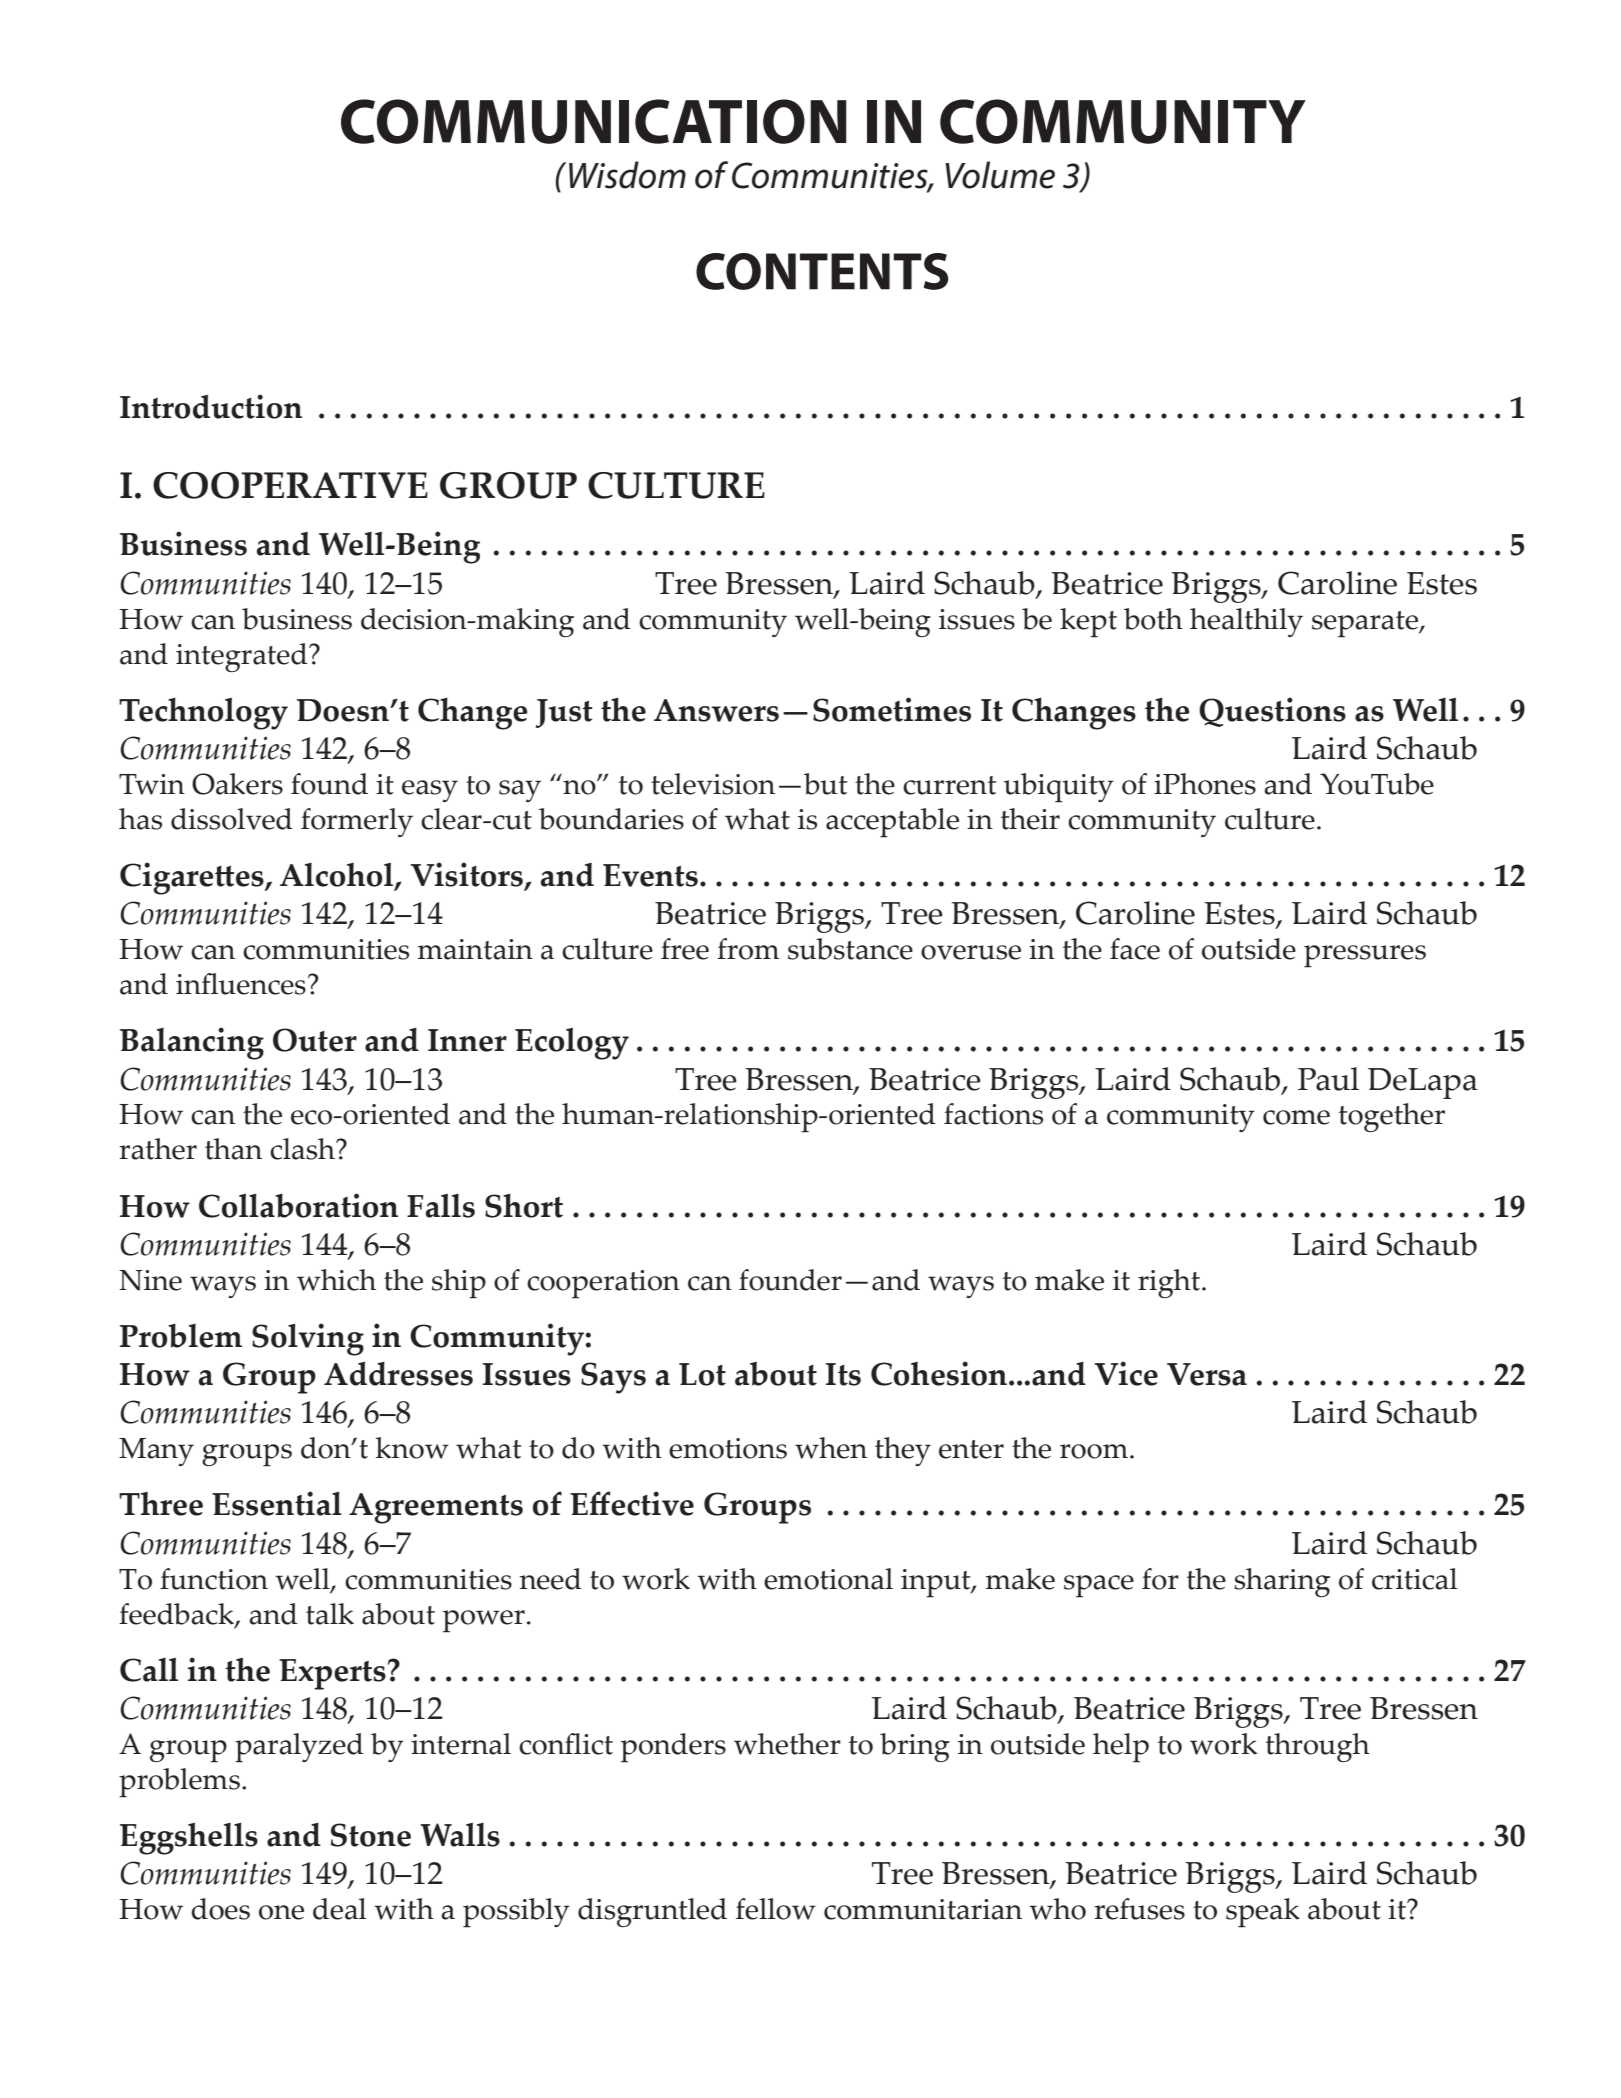 The height and width of the screenshot is (2098, 1621). What do you see at coordinates (1263, 1913) in the screenshot?
I see `speak` at bounding box center [1263, 1913].
